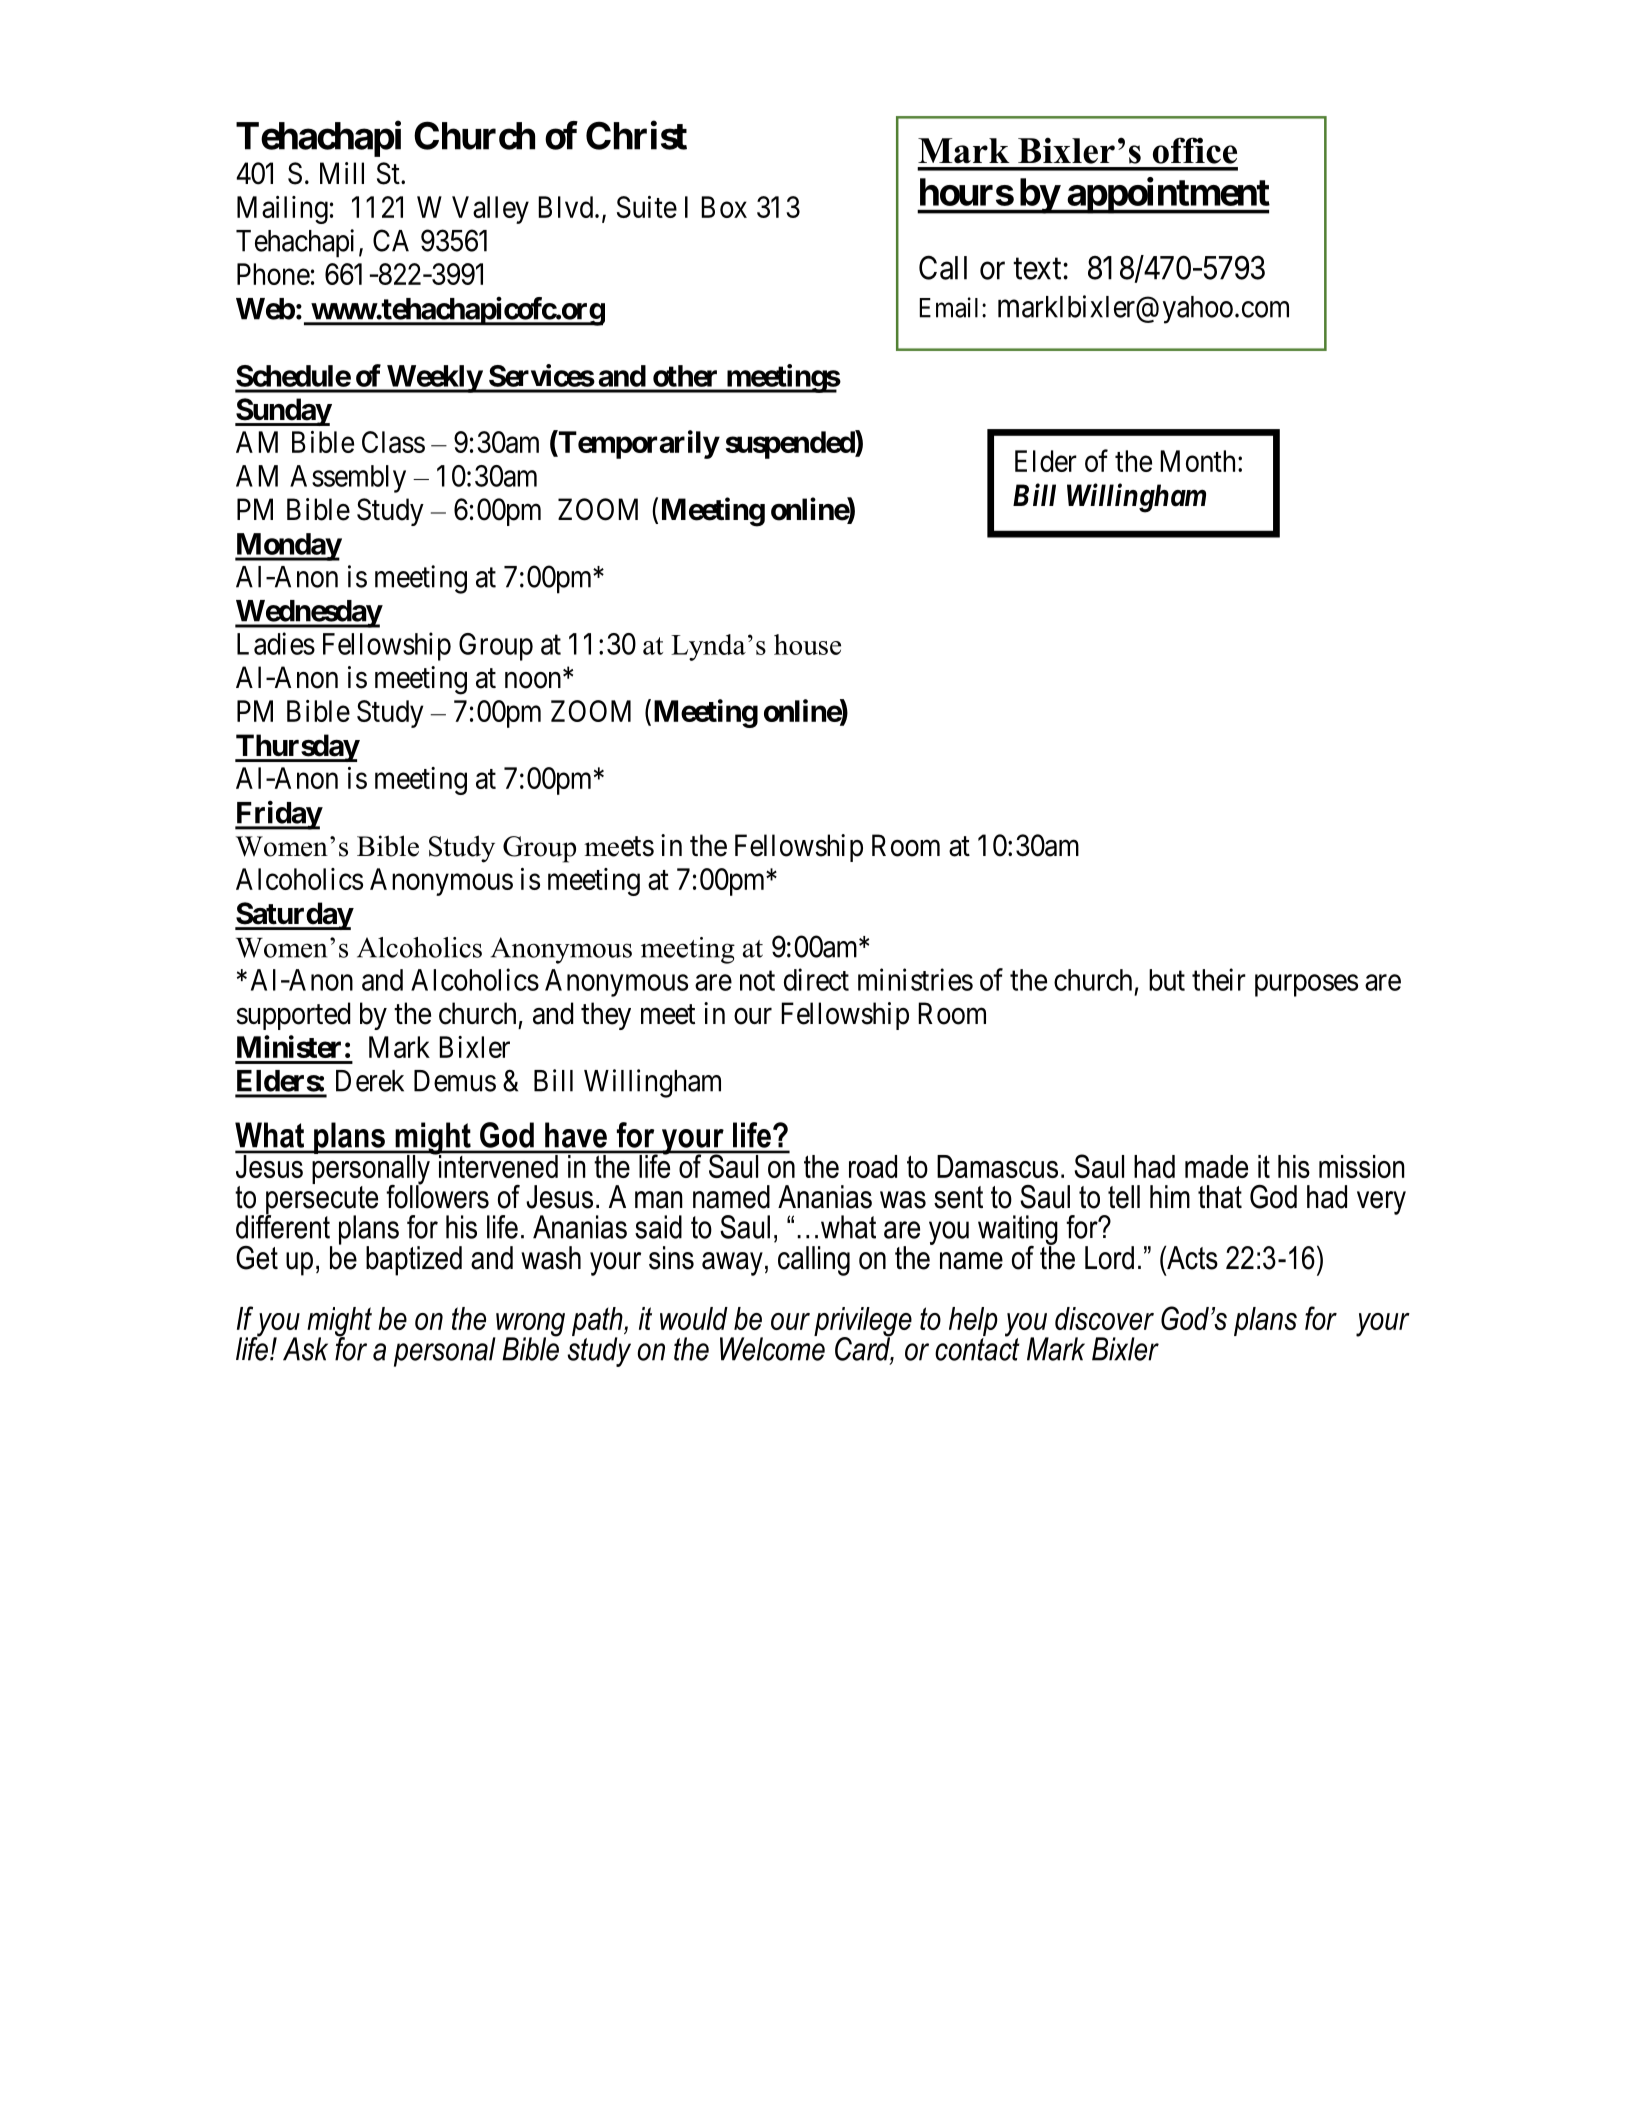  Describe the element at coordinates (1199, 461) in the screenshot. I see `Month` at that location.
